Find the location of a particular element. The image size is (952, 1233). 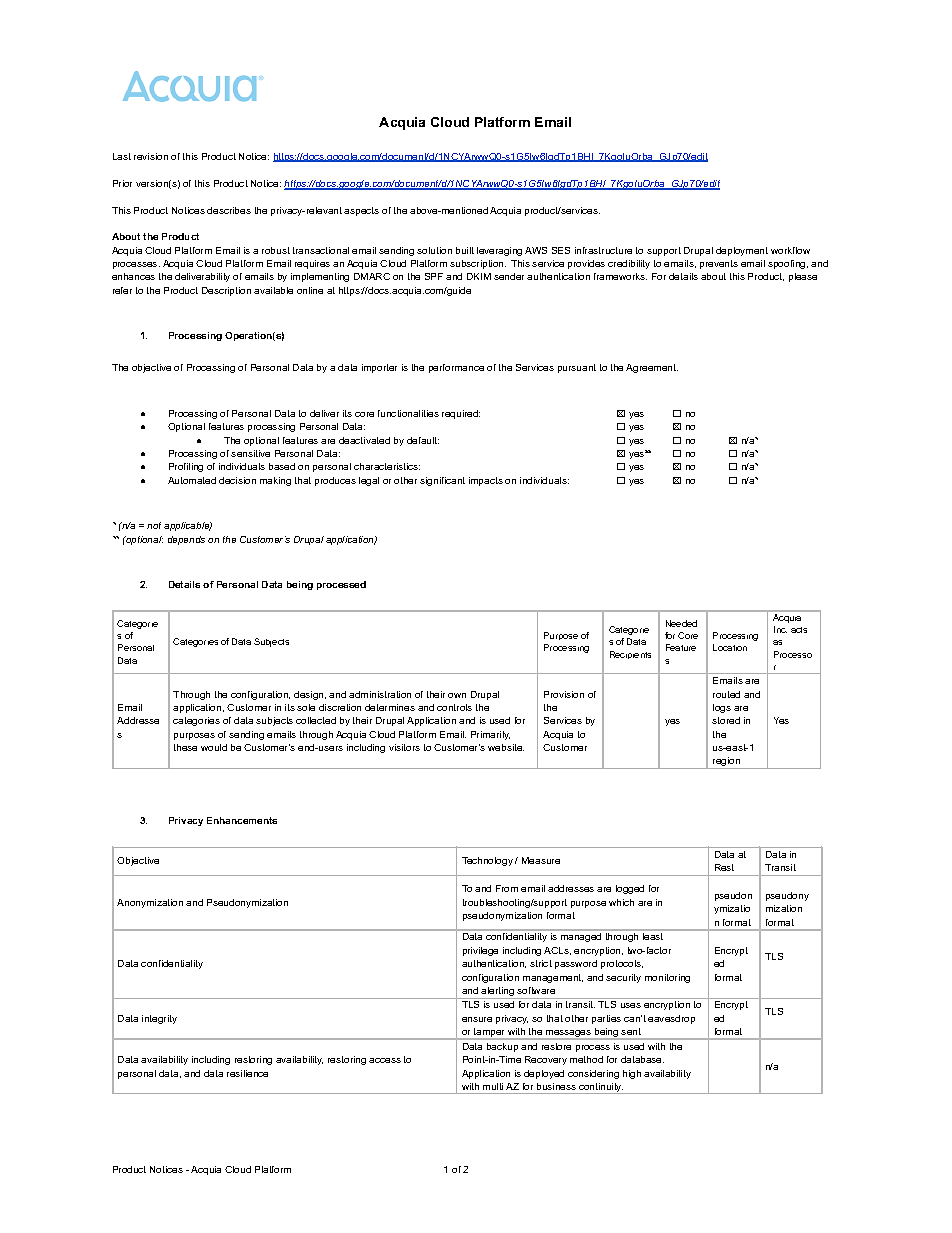

resilience is located at coordinates (247, 1073).
